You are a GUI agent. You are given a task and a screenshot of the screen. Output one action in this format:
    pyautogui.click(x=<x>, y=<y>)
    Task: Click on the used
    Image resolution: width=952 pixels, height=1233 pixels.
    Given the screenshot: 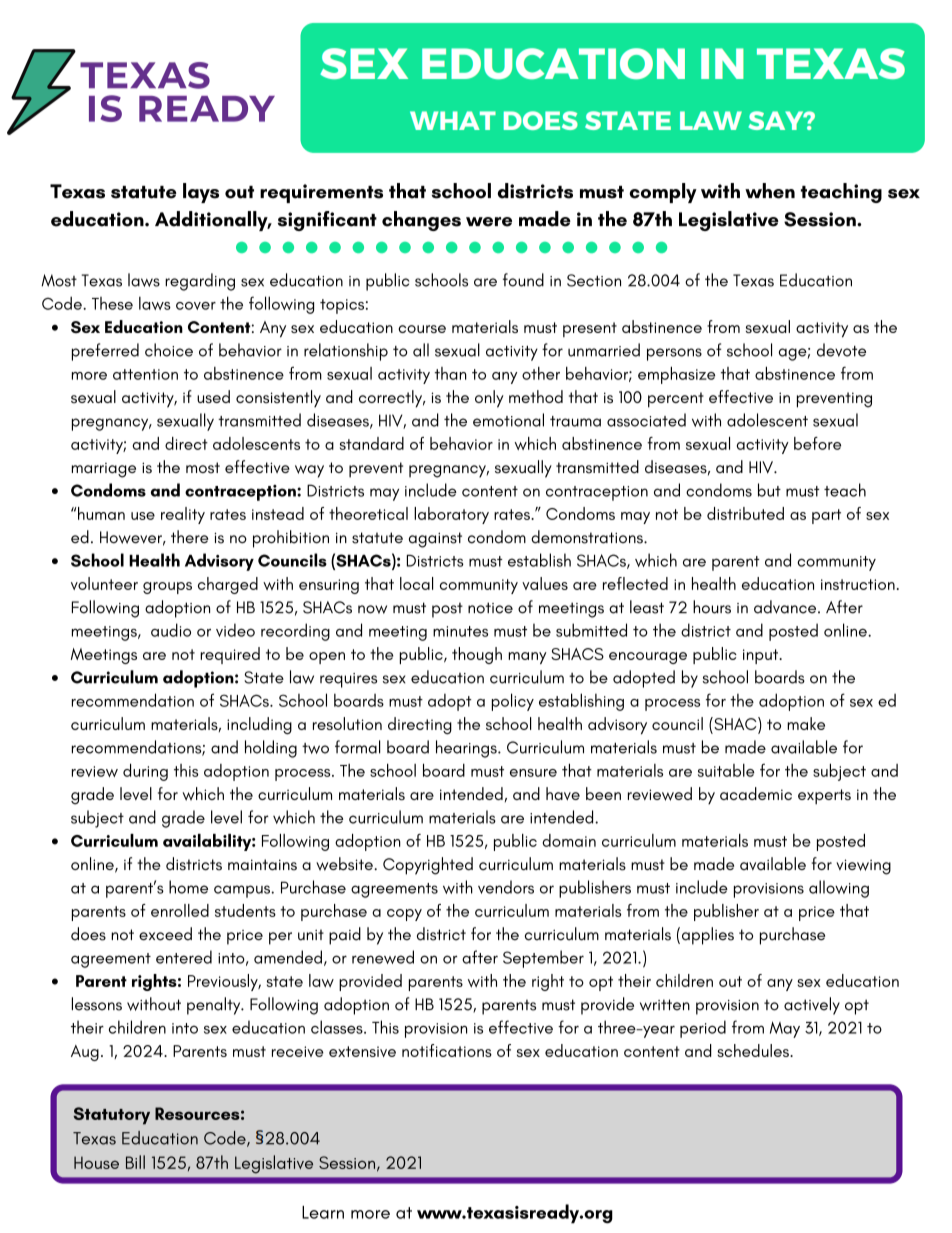 What is the action you would take?
    pyautogui.click(x=213, y=396)
